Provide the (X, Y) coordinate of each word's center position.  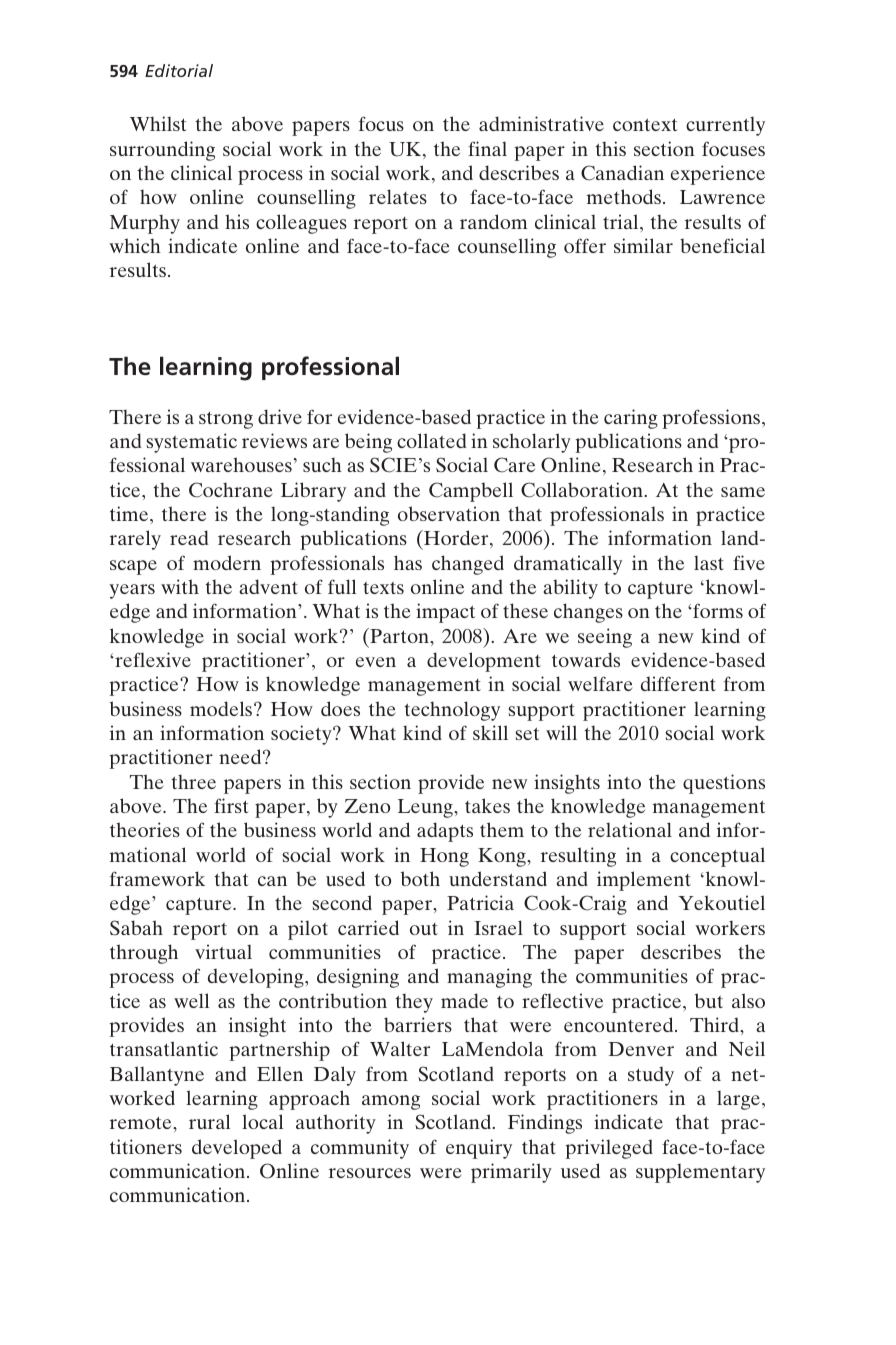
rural (209, 1121)
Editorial (179, 70)
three (193, 782)
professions (712, 419)
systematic (191, 443)
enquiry (479, 1149)
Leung (426, 808)
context (645, 125)
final (487, 148)
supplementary (700, 1173)
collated (431, 440)
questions (724, 784)
